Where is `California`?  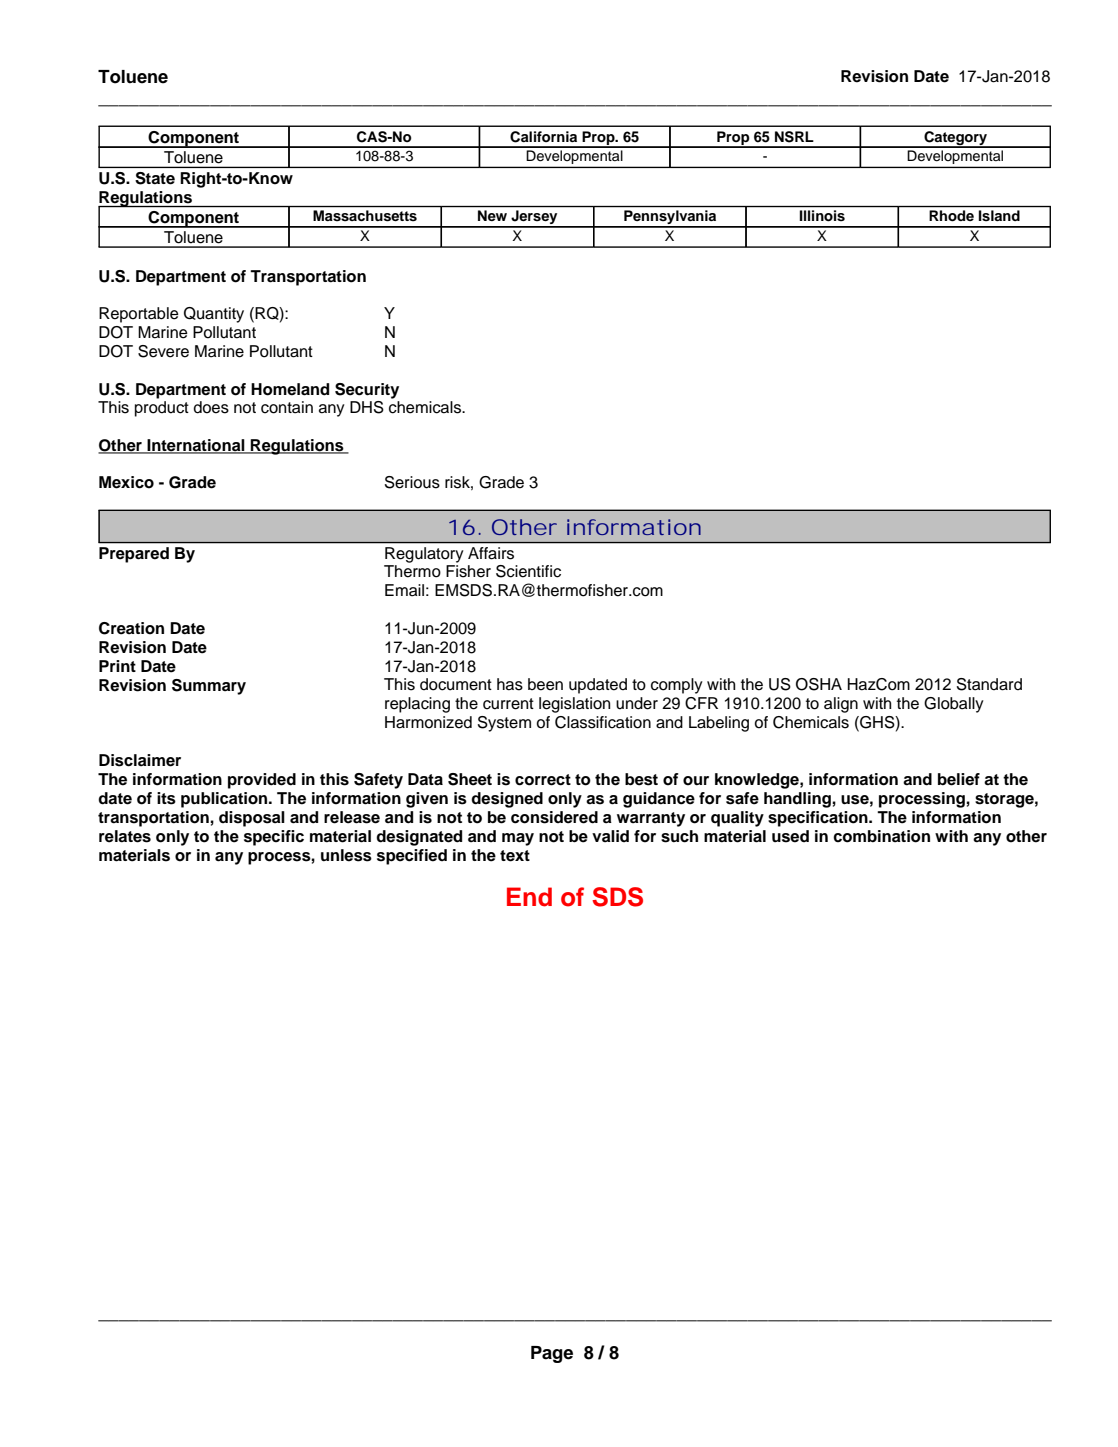
California is located at coordinates (543, 137).
